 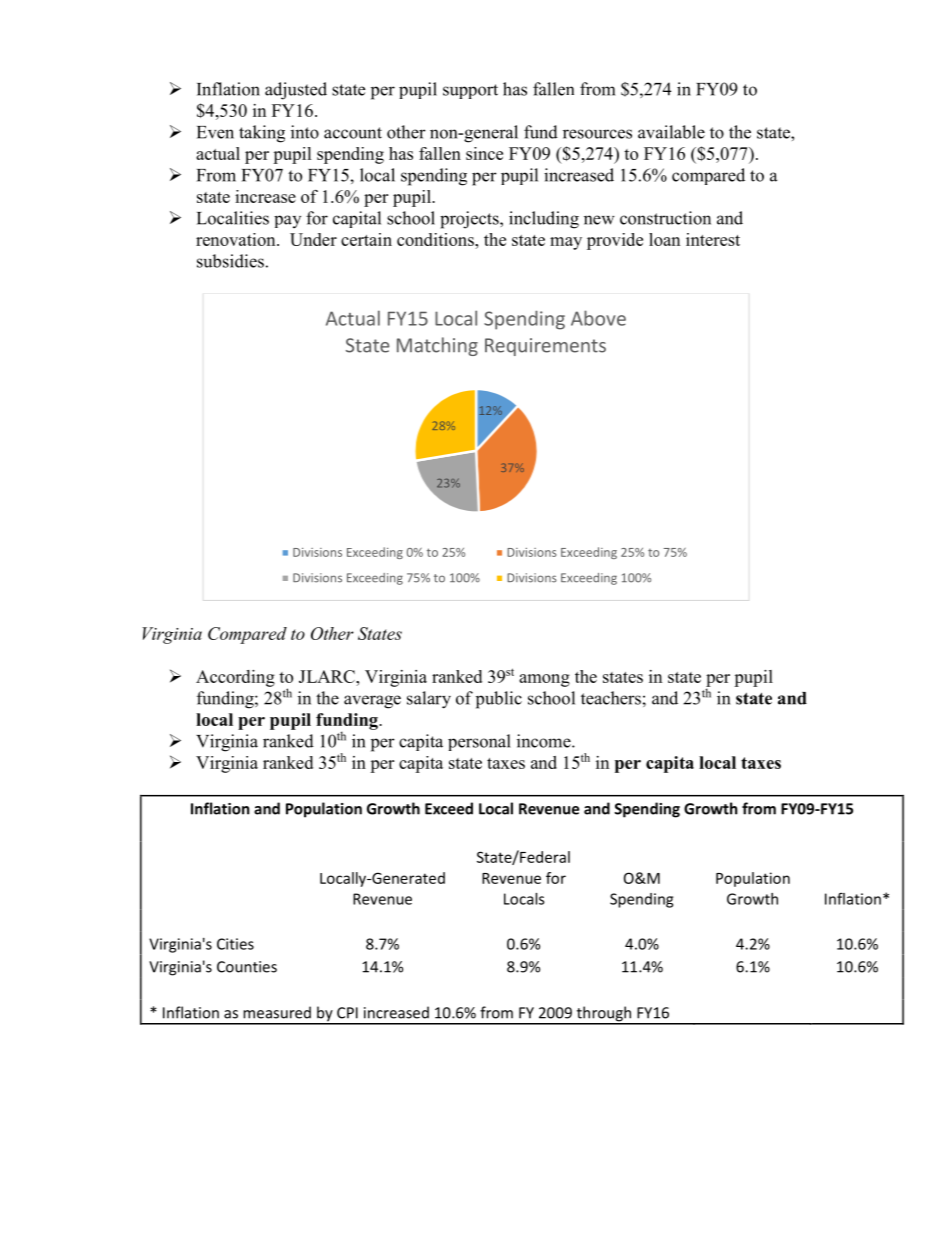 What do you see at coordinates (347, 1013) in the page?
I see `CPI` at bounding box center [347, 1013].
